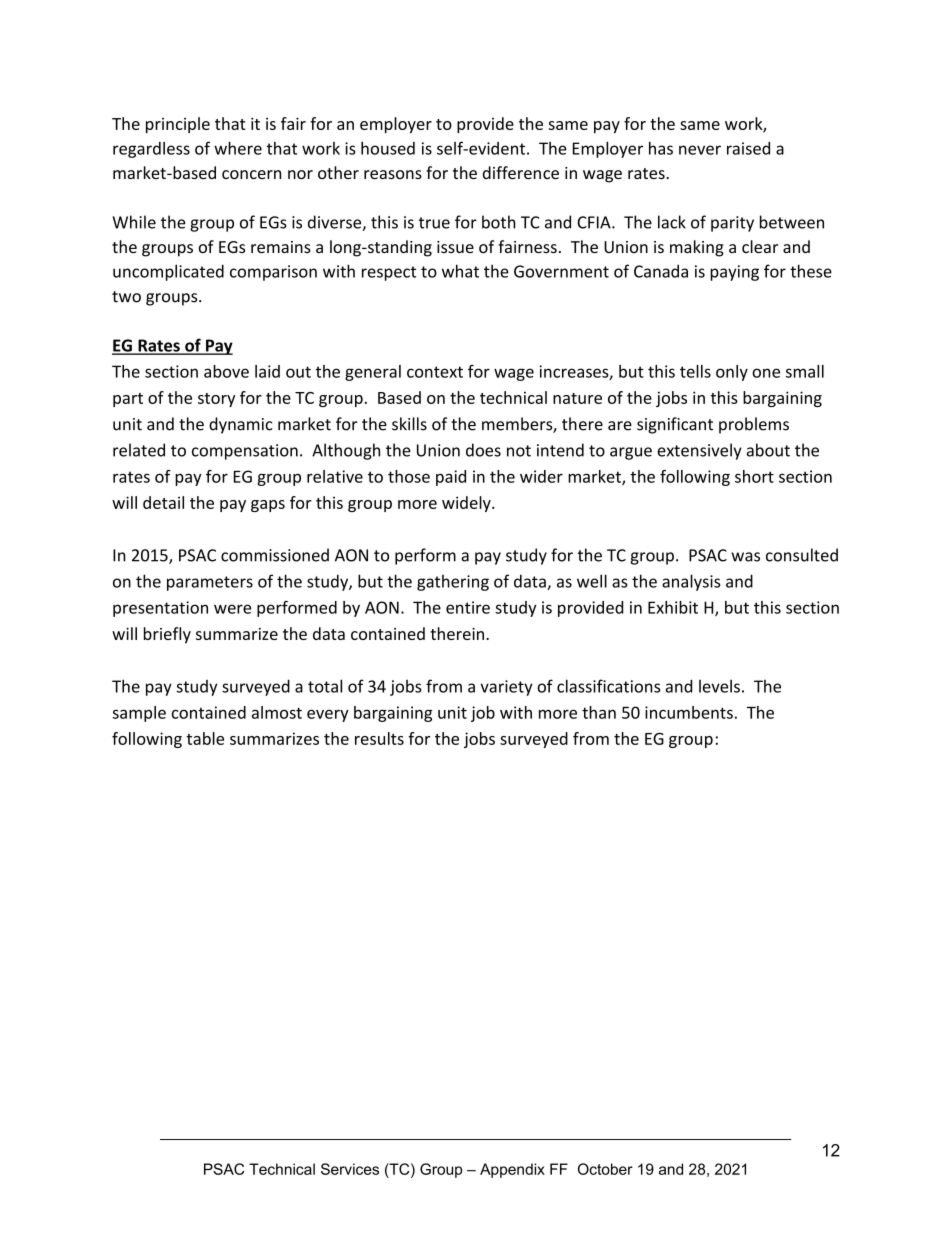 The width and height of the document is (952, 1233). What do you see at coordinates (689, 712) in the document?
I see `incumbents` at bounding box center [689, 712].
